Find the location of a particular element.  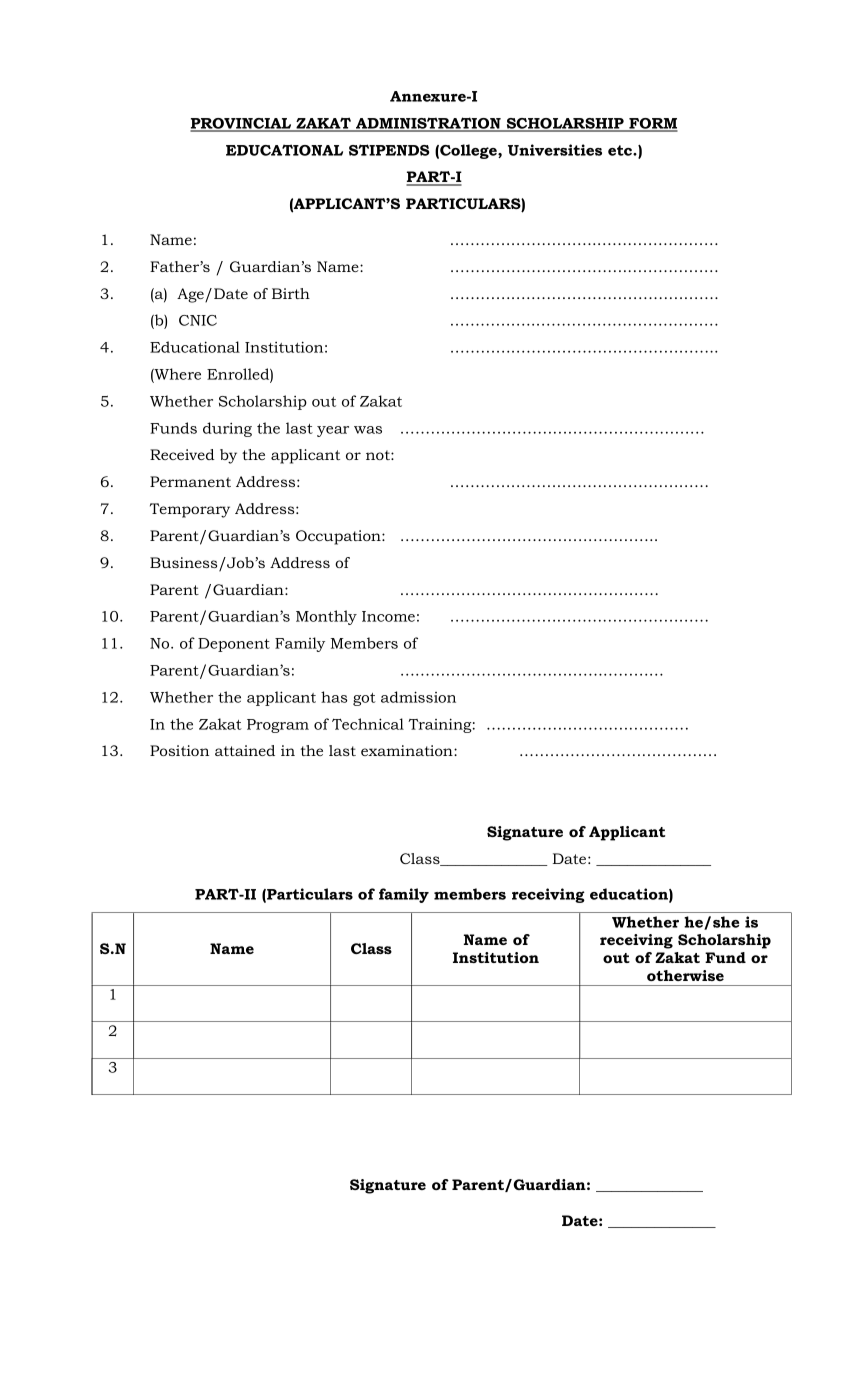

attained is located at coordinates (245, 750).
